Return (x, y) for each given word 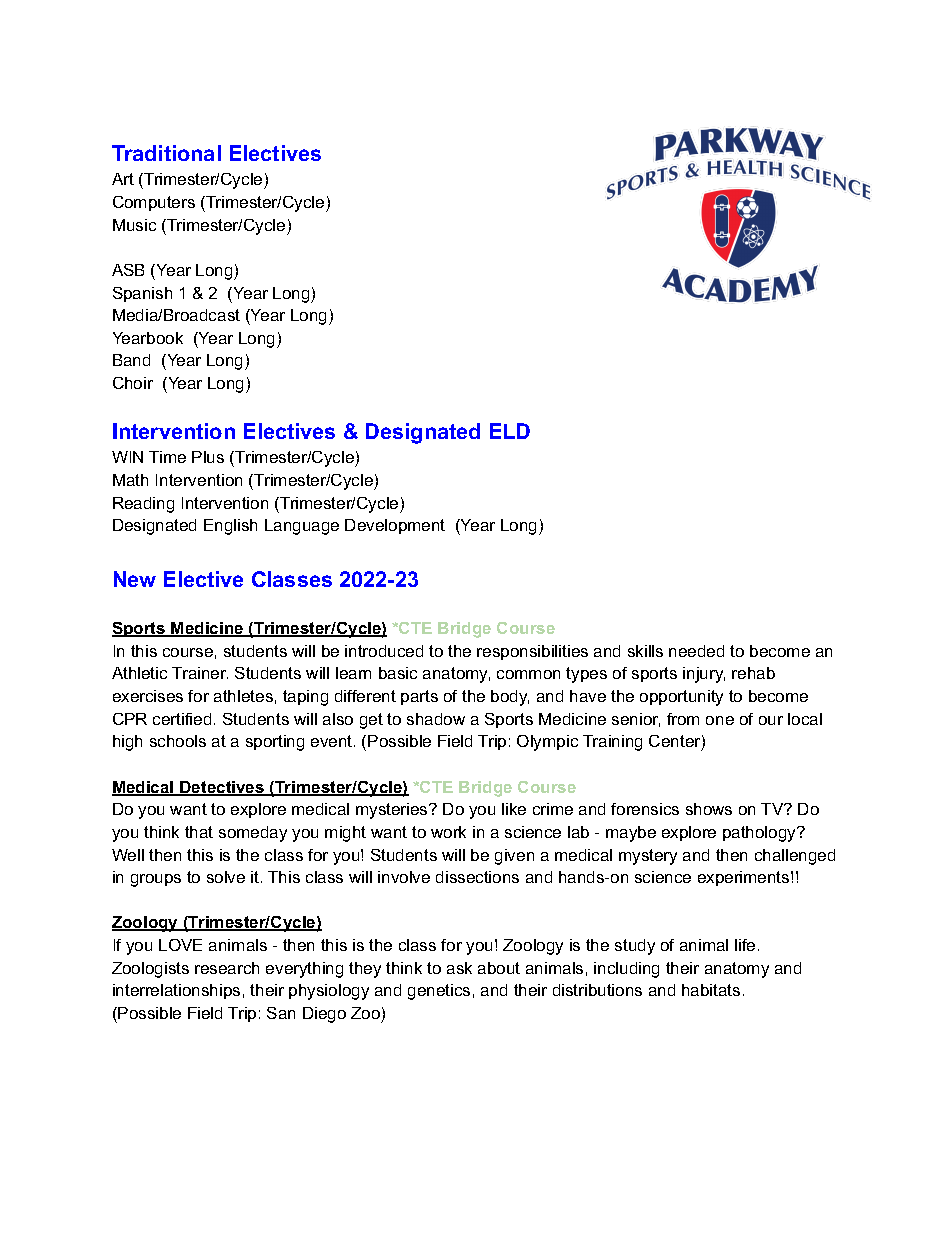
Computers (154, 203)
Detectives (222, 788)
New (135, 579)
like (514, 809)
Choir (133, 383)
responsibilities (532, 652)
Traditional (166, 153)
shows (709, 809)
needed (696, 651)
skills (645, 651)
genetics (439, 992)
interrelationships (176, 991)
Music (134, 225)
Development (395, 526)
